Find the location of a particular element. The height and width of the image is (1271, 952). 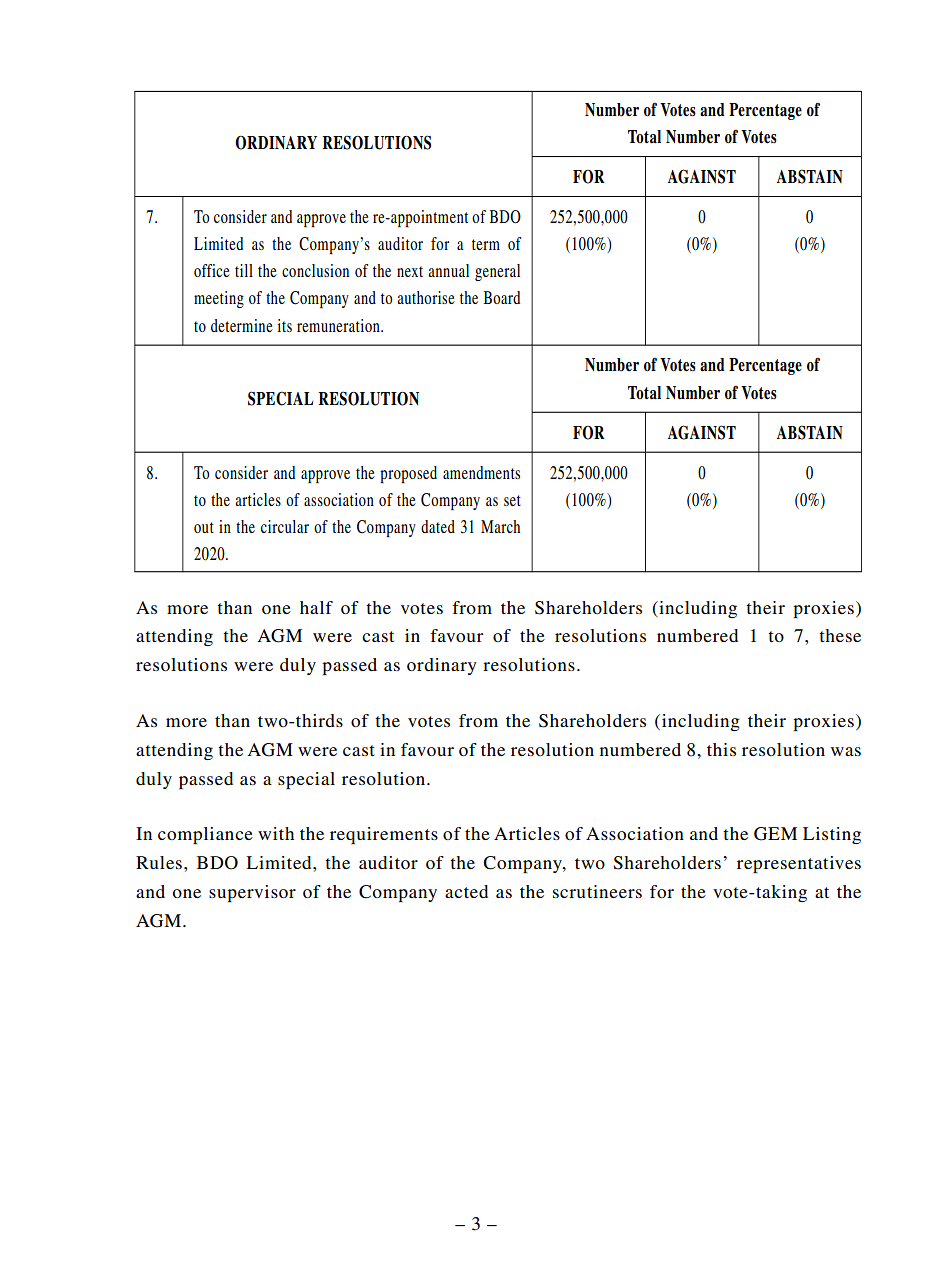

set is located at coordinates (512, 500).
